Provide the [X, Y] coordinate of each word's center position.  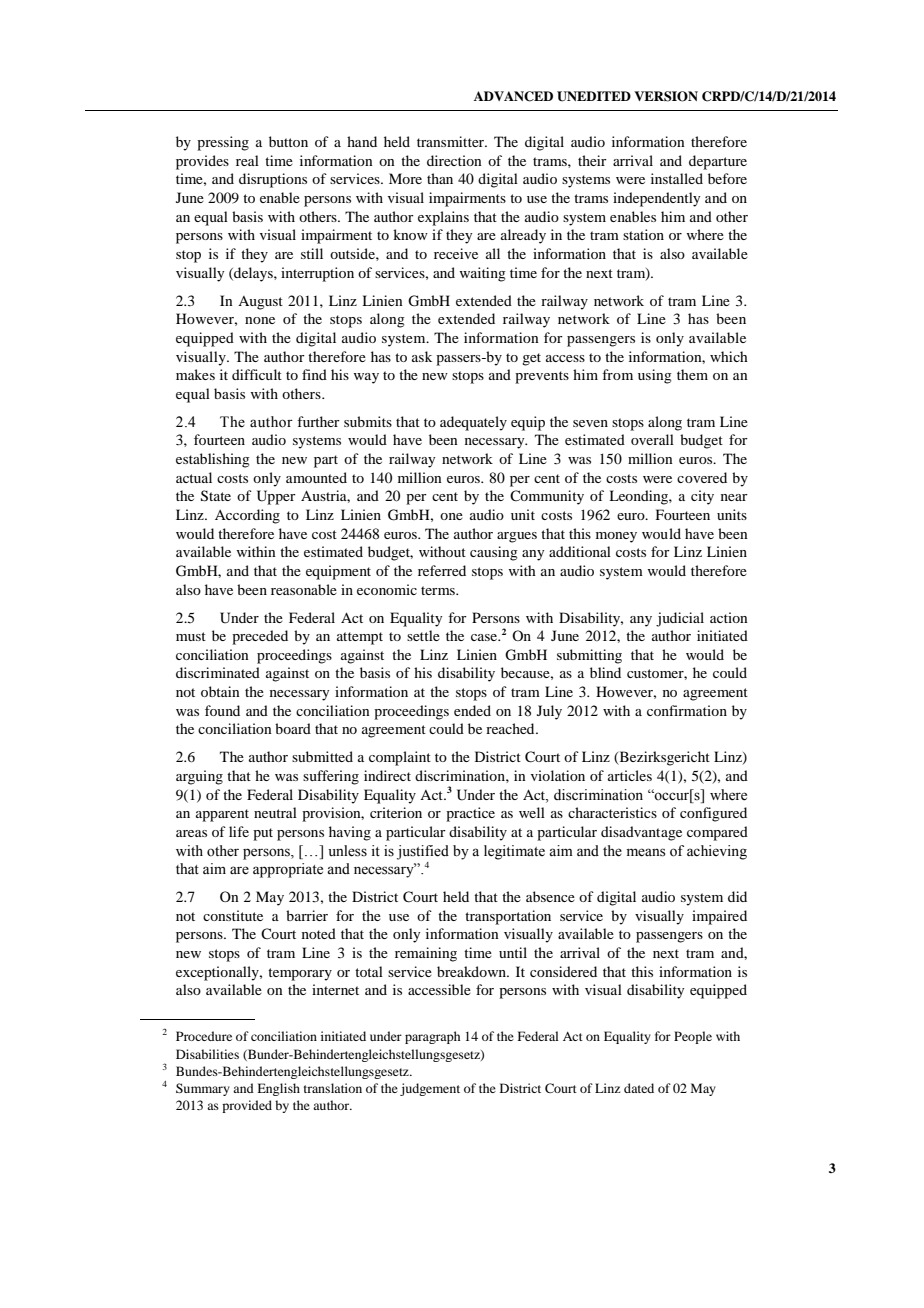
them [692, 374]
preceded [260, 637]
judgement [430, 1089]
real [247, 160]
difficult [257, 374]
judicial [680, 619]
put [263, 834]
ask [422, 356]
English [278, 1089]
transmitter [452, 141]
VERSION [666, 96]
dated [639, 1088]
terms [439, 590]
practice [470, 814]
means [646, 852]
